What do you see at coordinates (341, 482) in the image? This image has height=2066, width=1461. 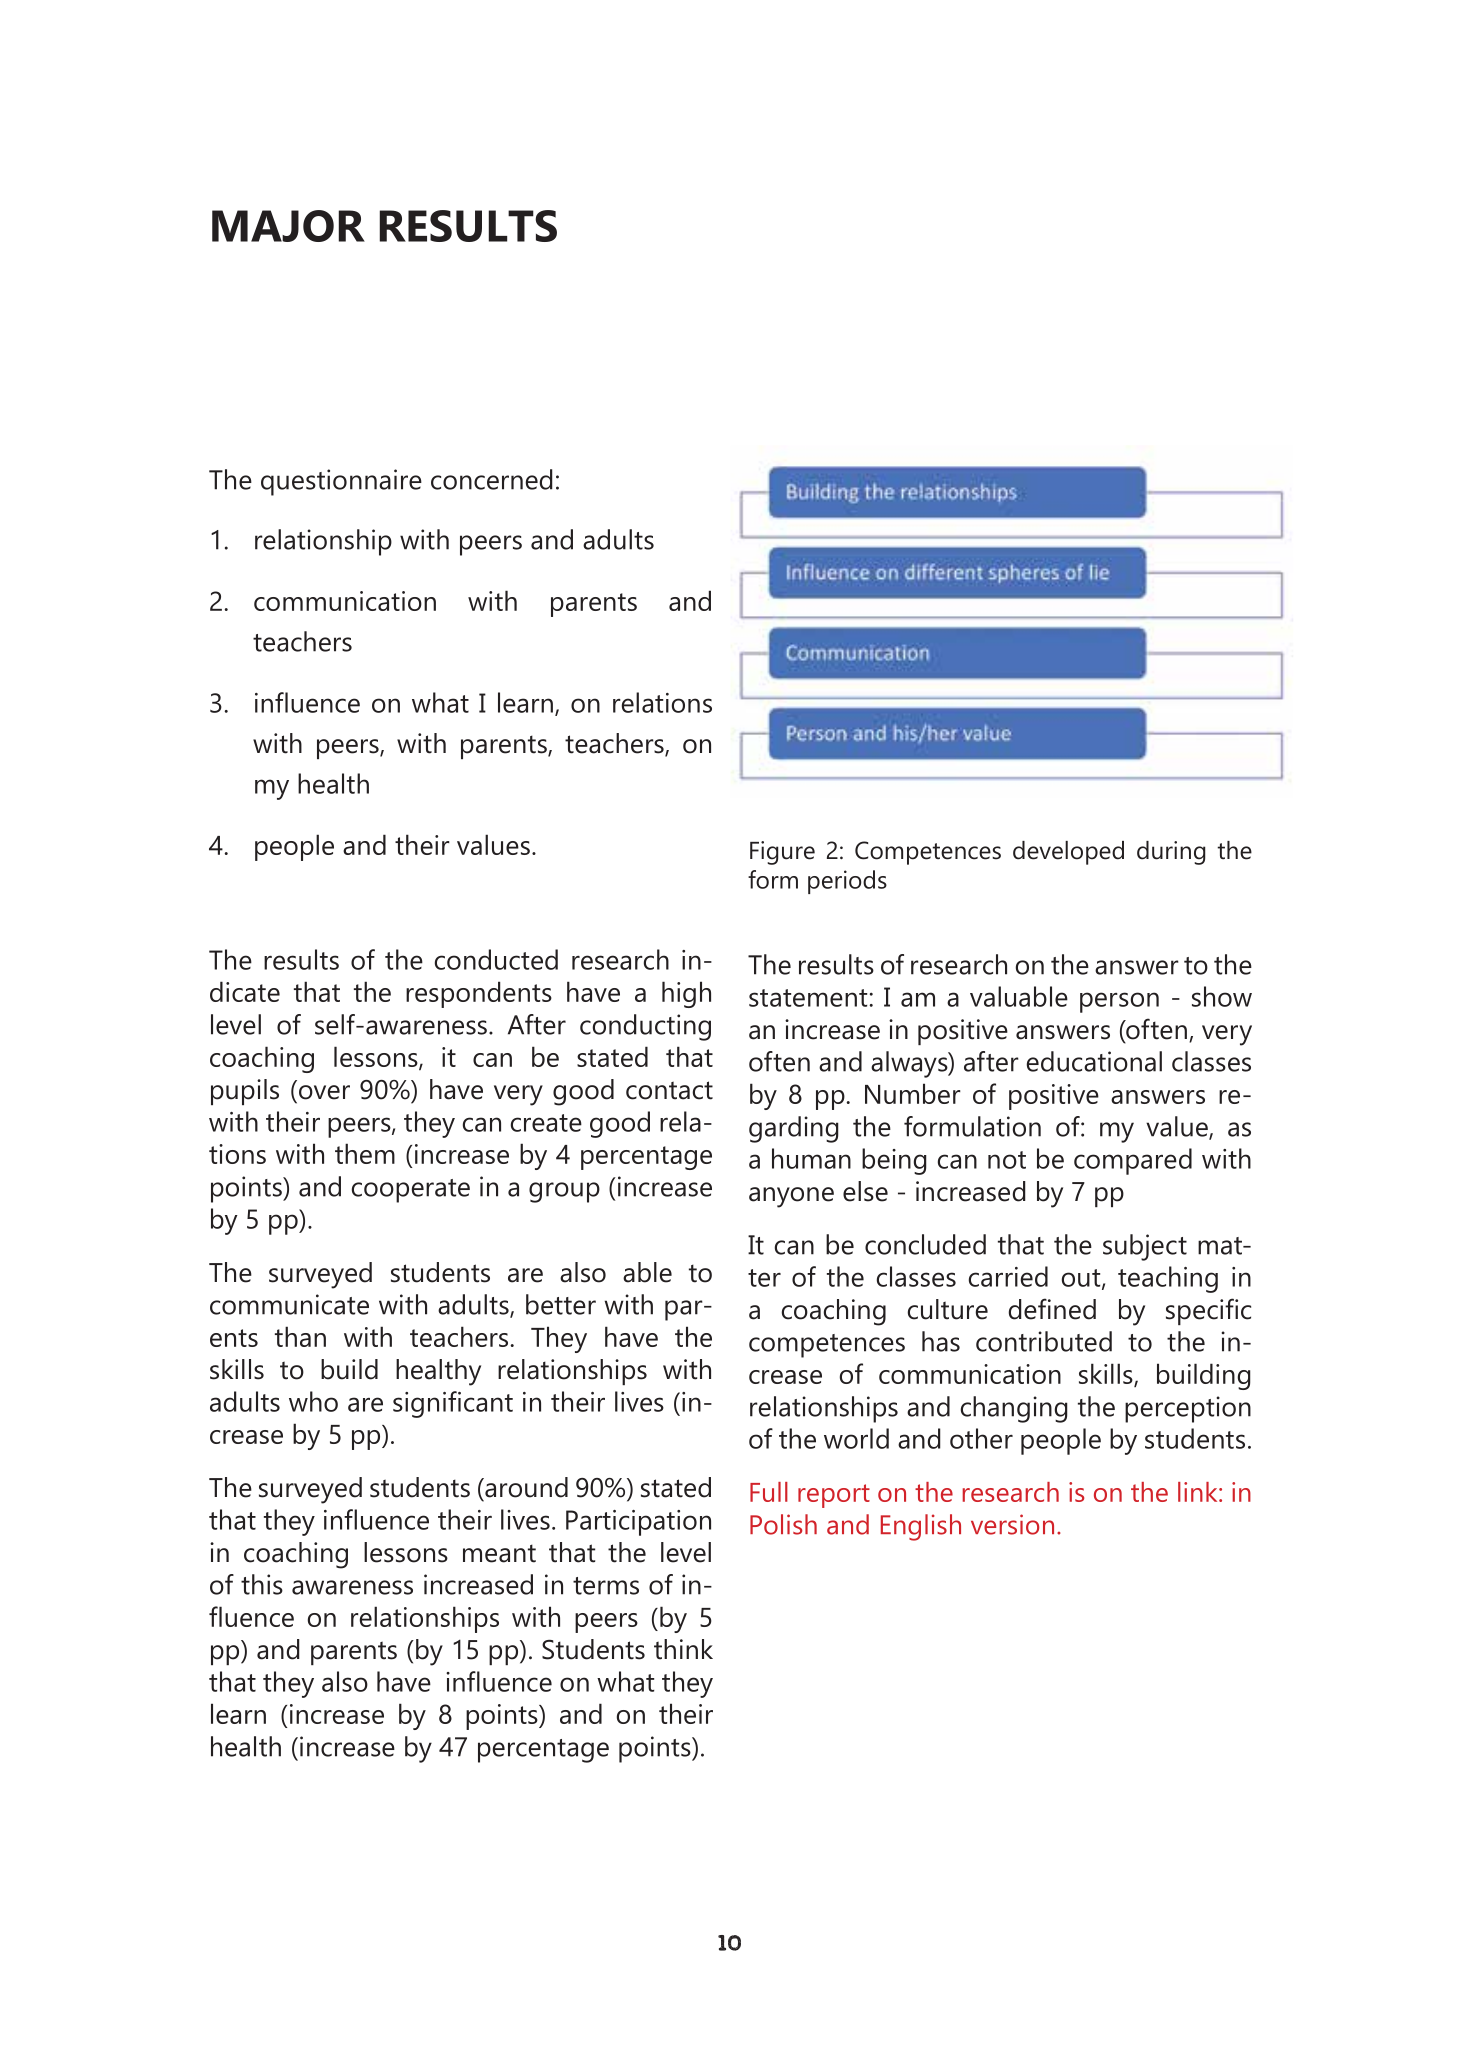 I see `questionnaire` at bounding box center [341, 482].
